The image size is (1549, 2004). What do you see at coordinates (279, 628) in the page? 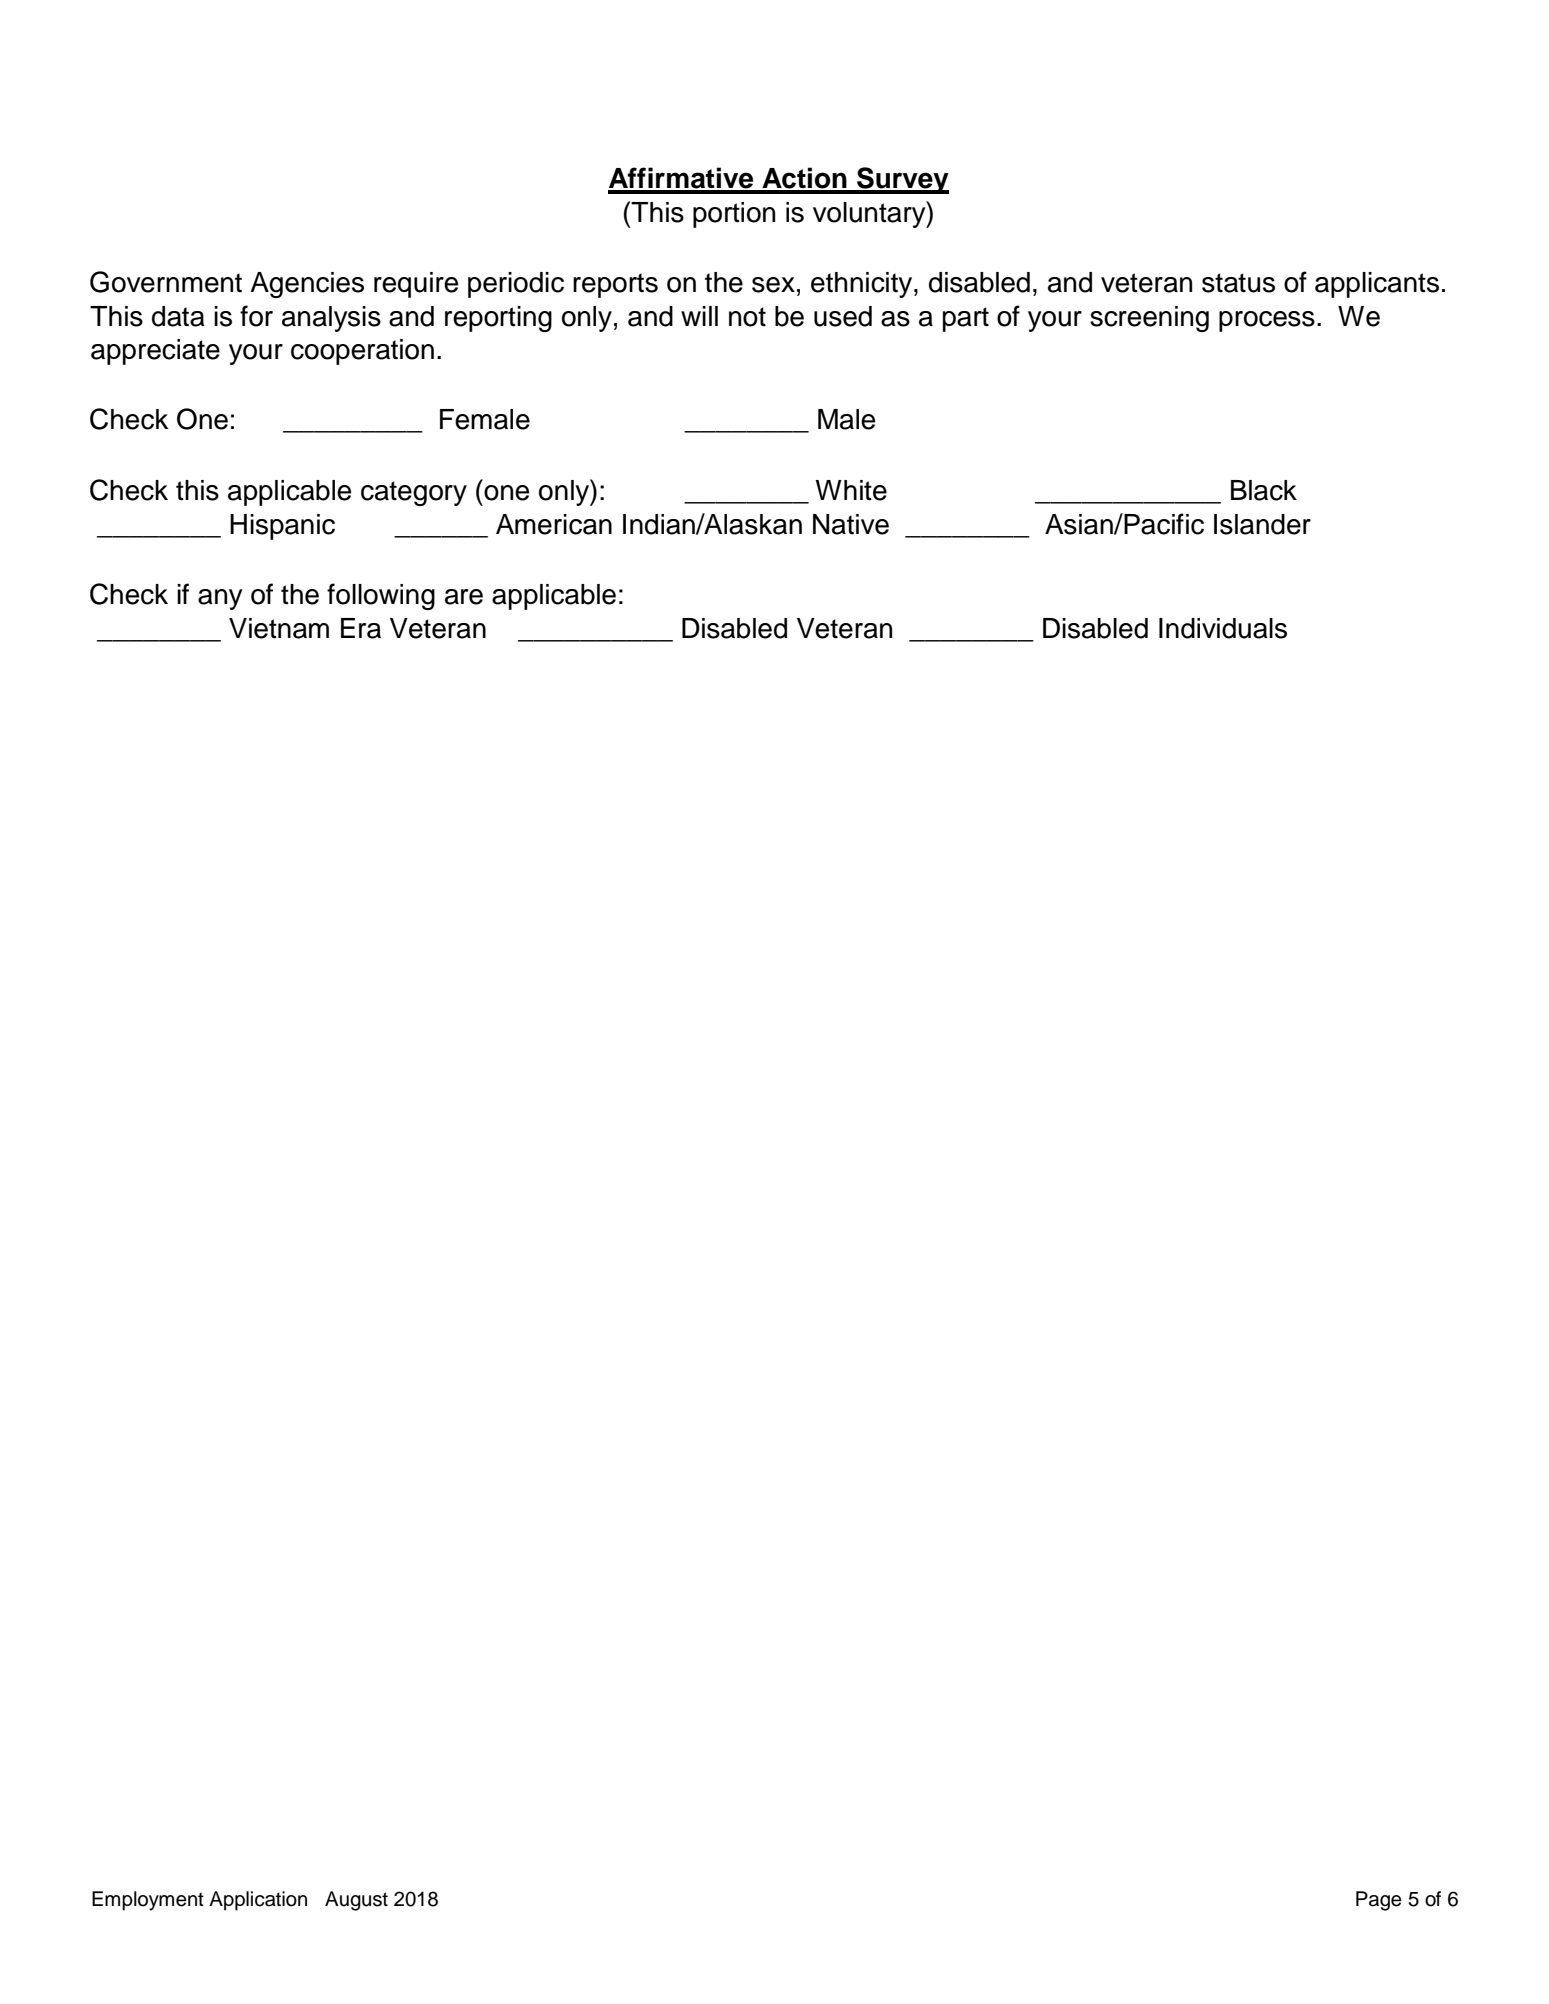
I see `Vietnam` at bounding box center [279, 628].
